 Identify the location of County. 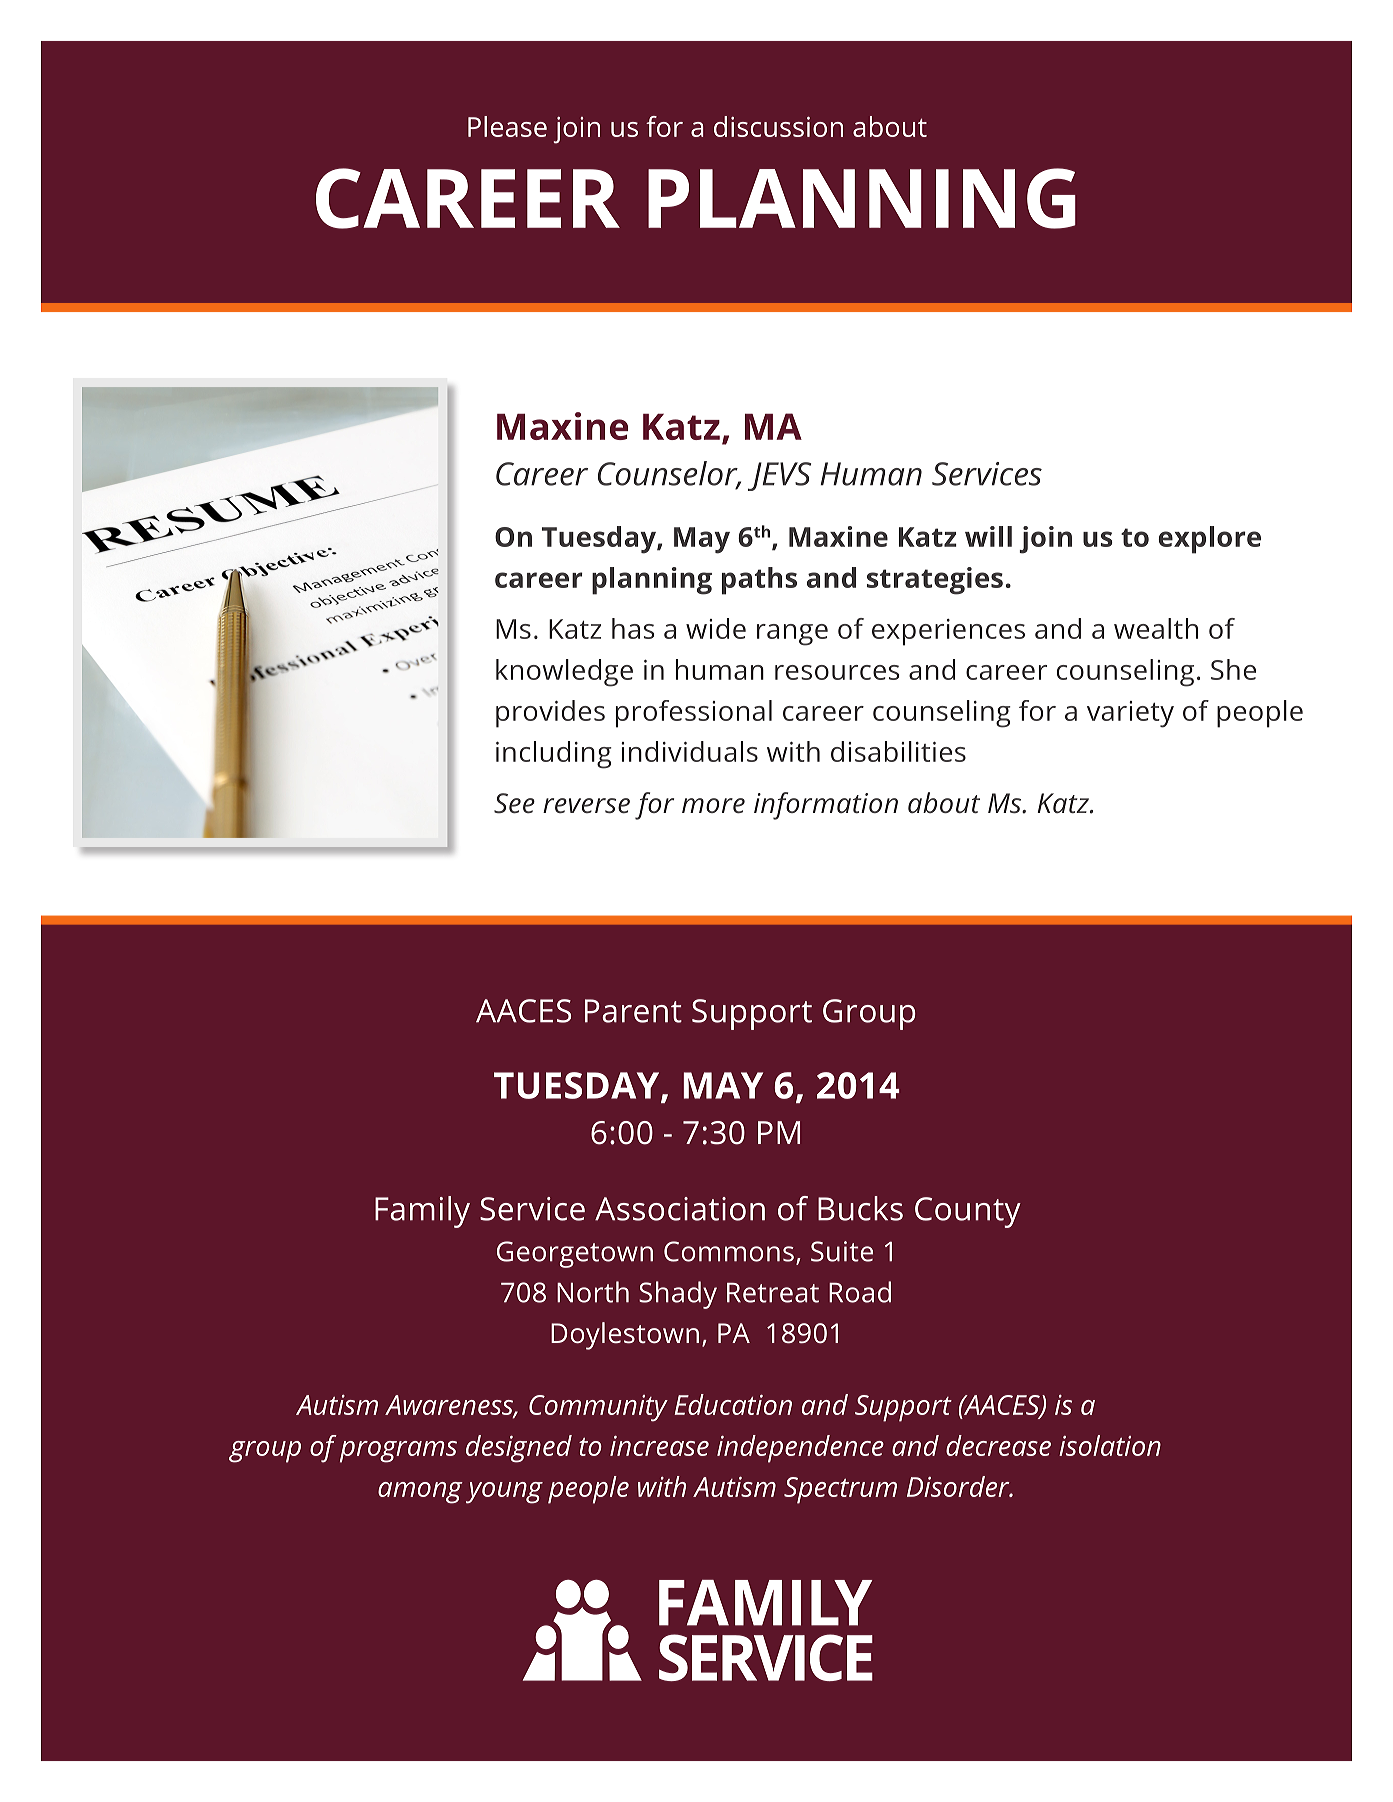
(968, 1212).
